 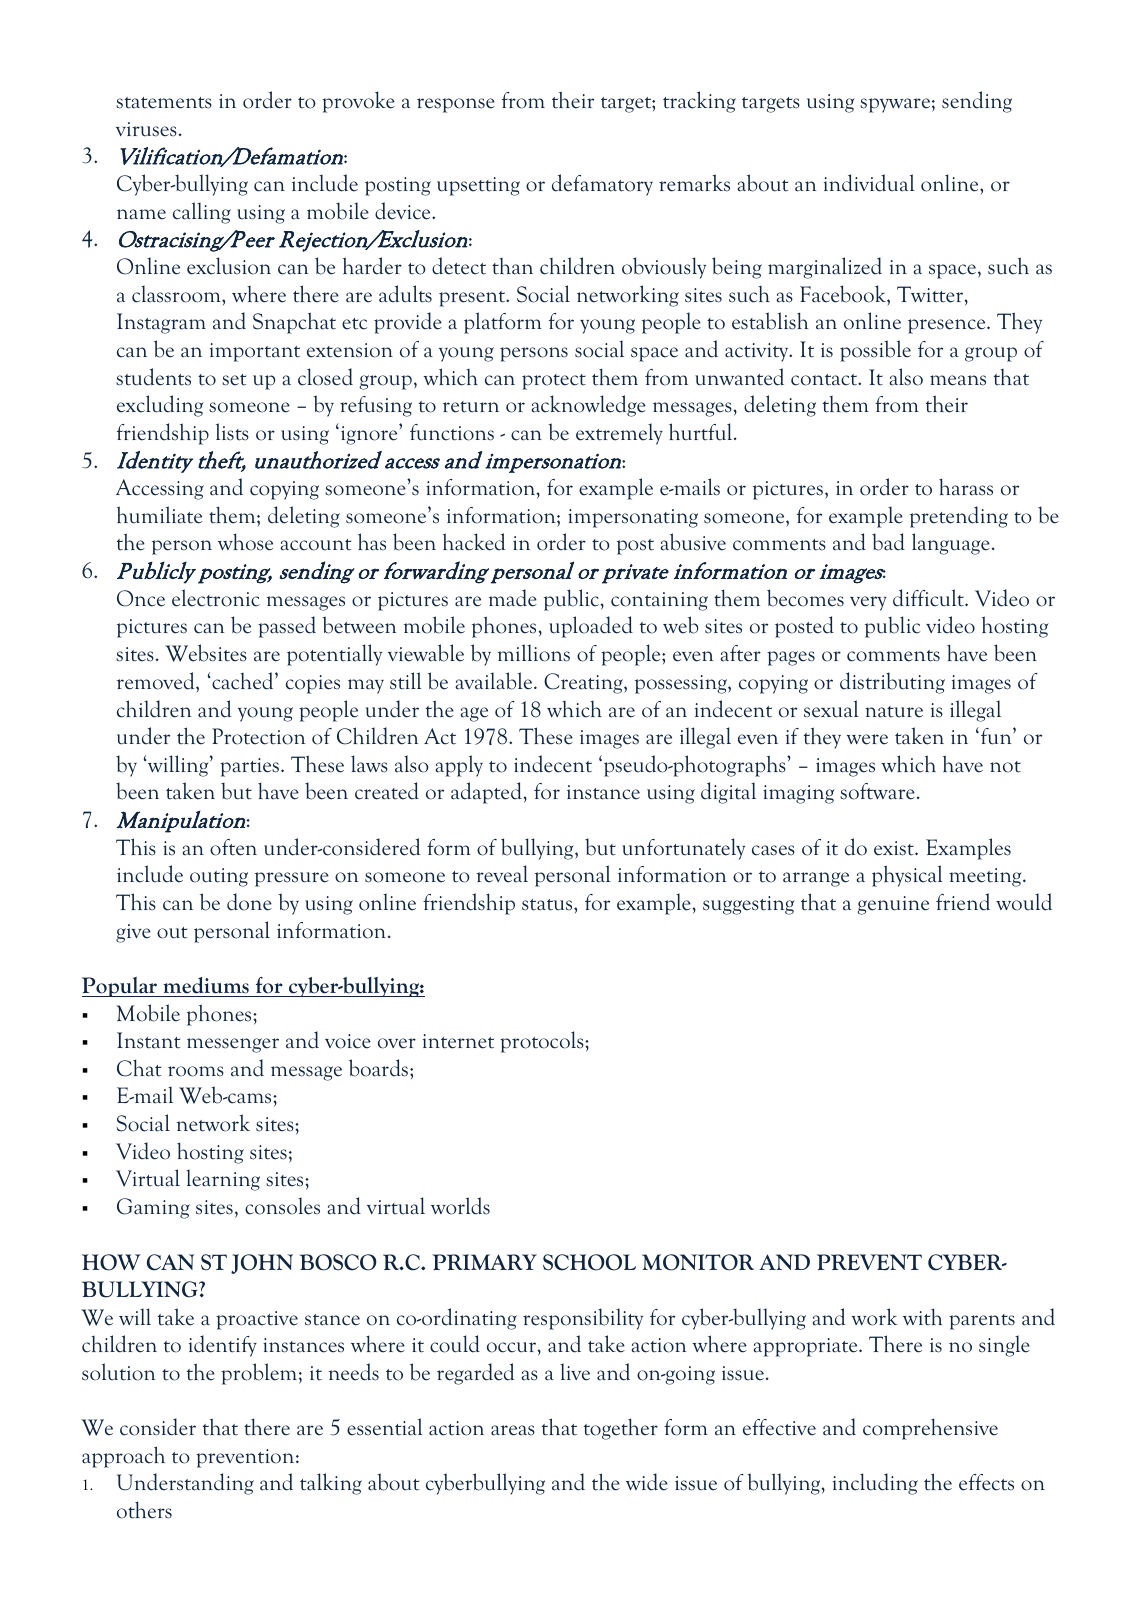 I want to click on others, so click(x=144, y=1510).
